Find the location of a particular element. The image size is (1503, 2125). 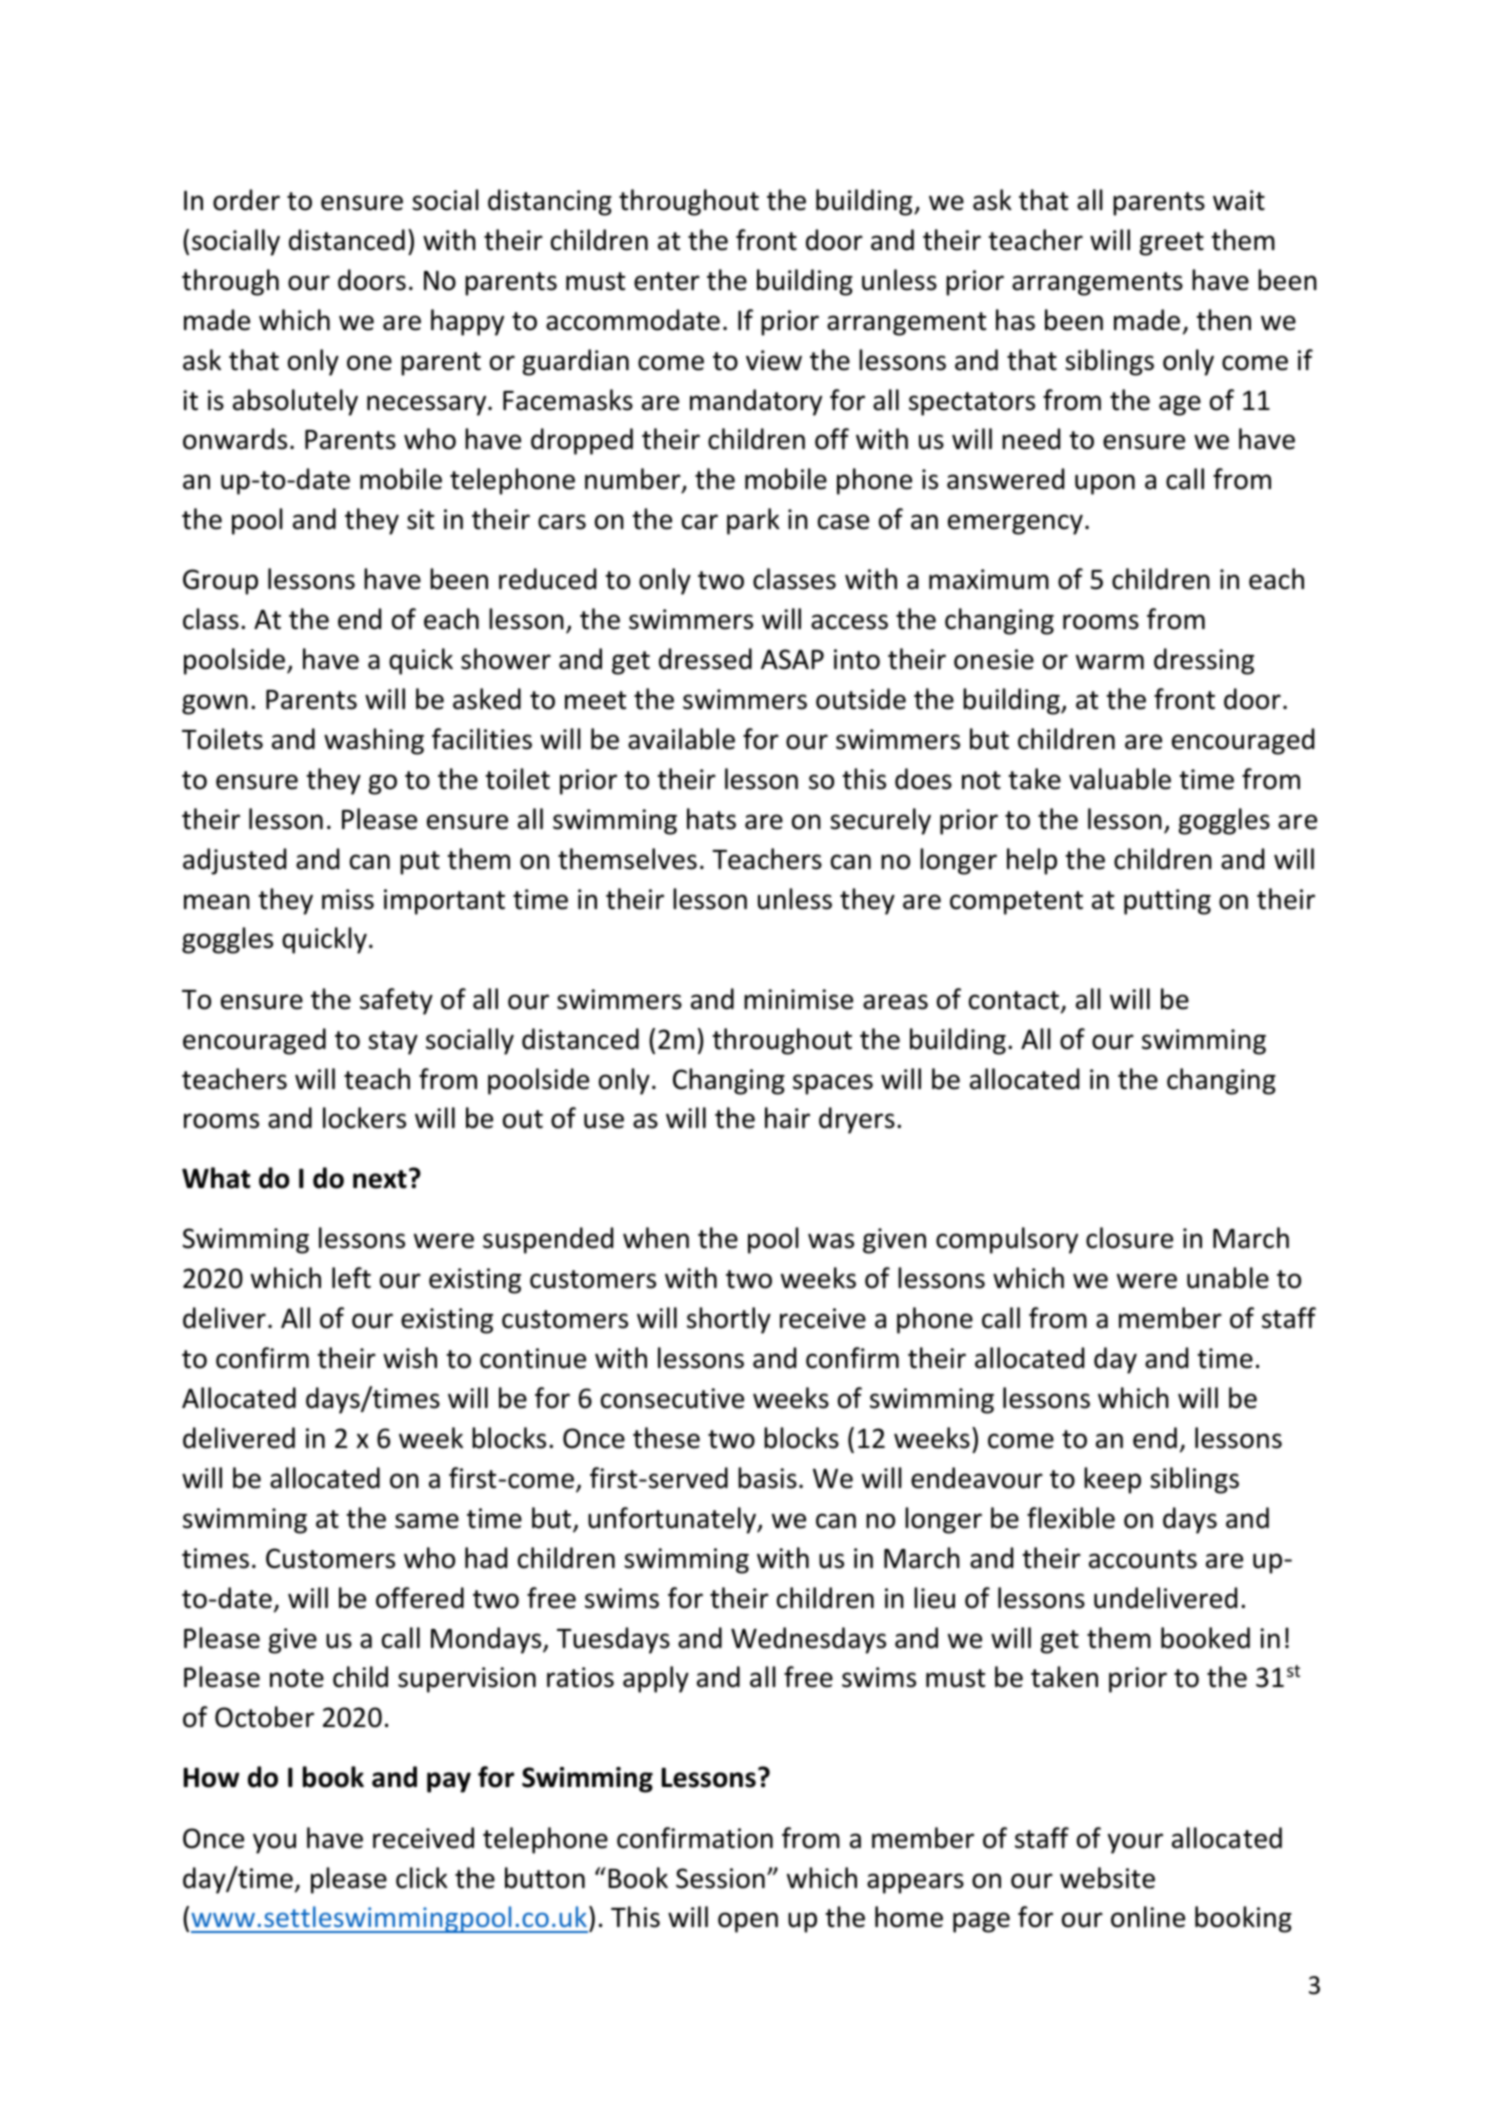

shortly is located at coordinates (729, 1320).
